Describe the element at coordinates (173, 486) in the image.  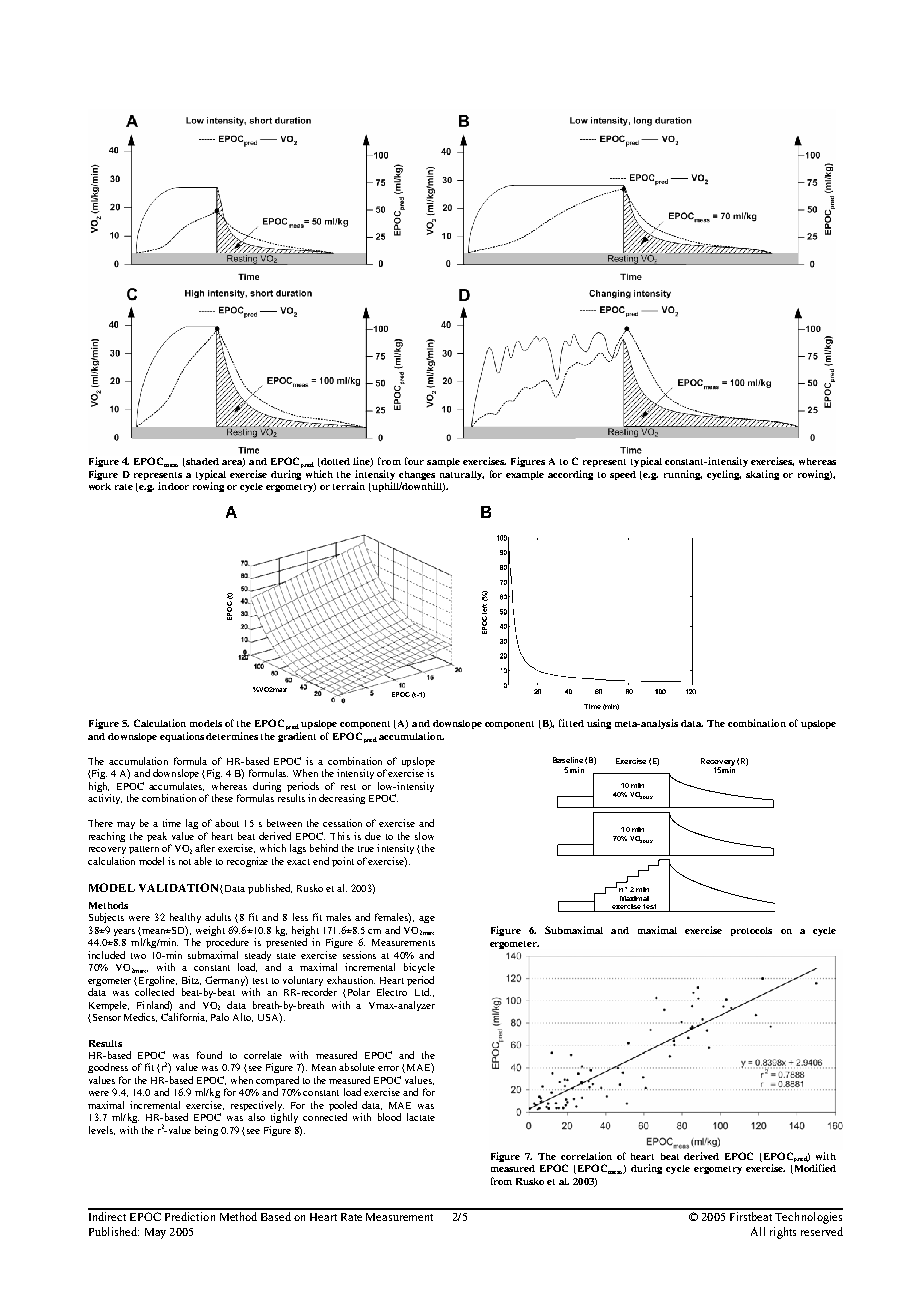
I see `indoor` at that location.
